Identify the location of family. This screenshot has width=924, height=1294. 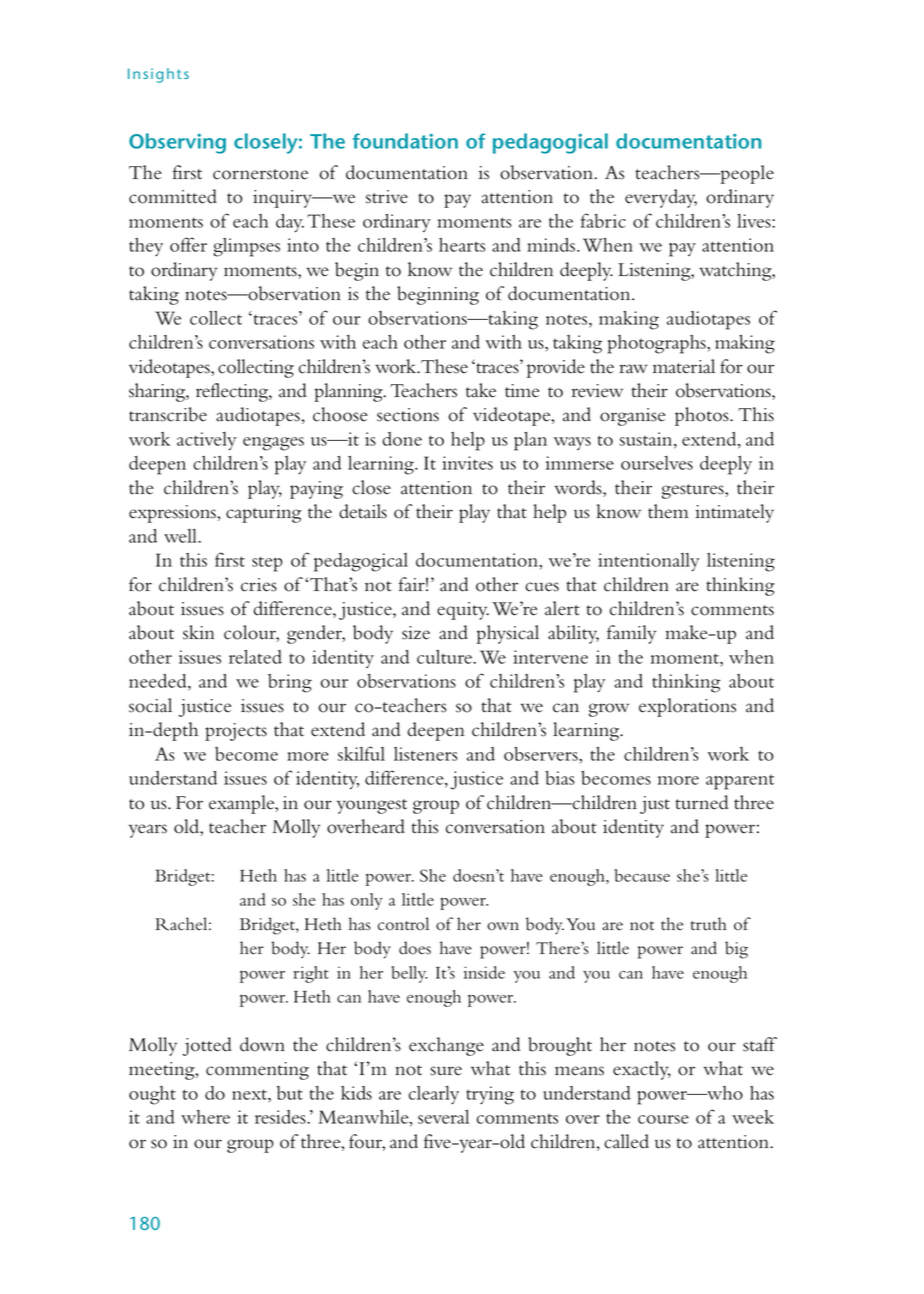
(631, 634).
